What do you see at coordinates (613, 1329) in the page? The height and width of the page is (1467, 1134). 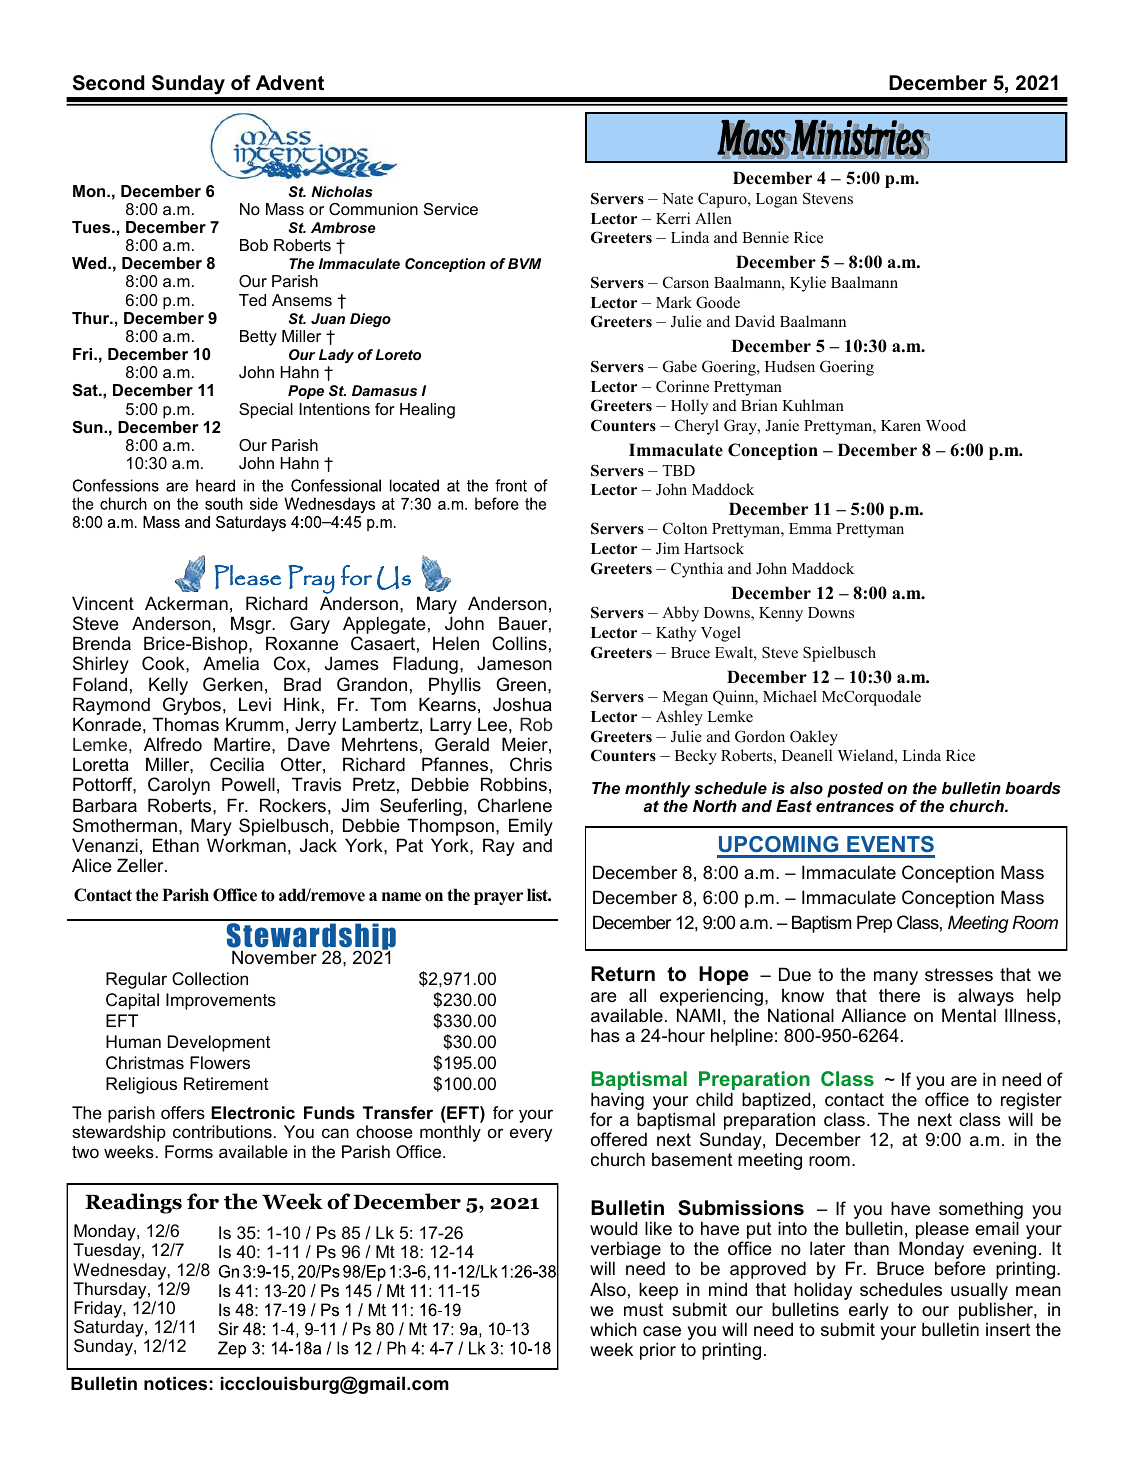 I see `which` at bounding box center [613, 1329].
